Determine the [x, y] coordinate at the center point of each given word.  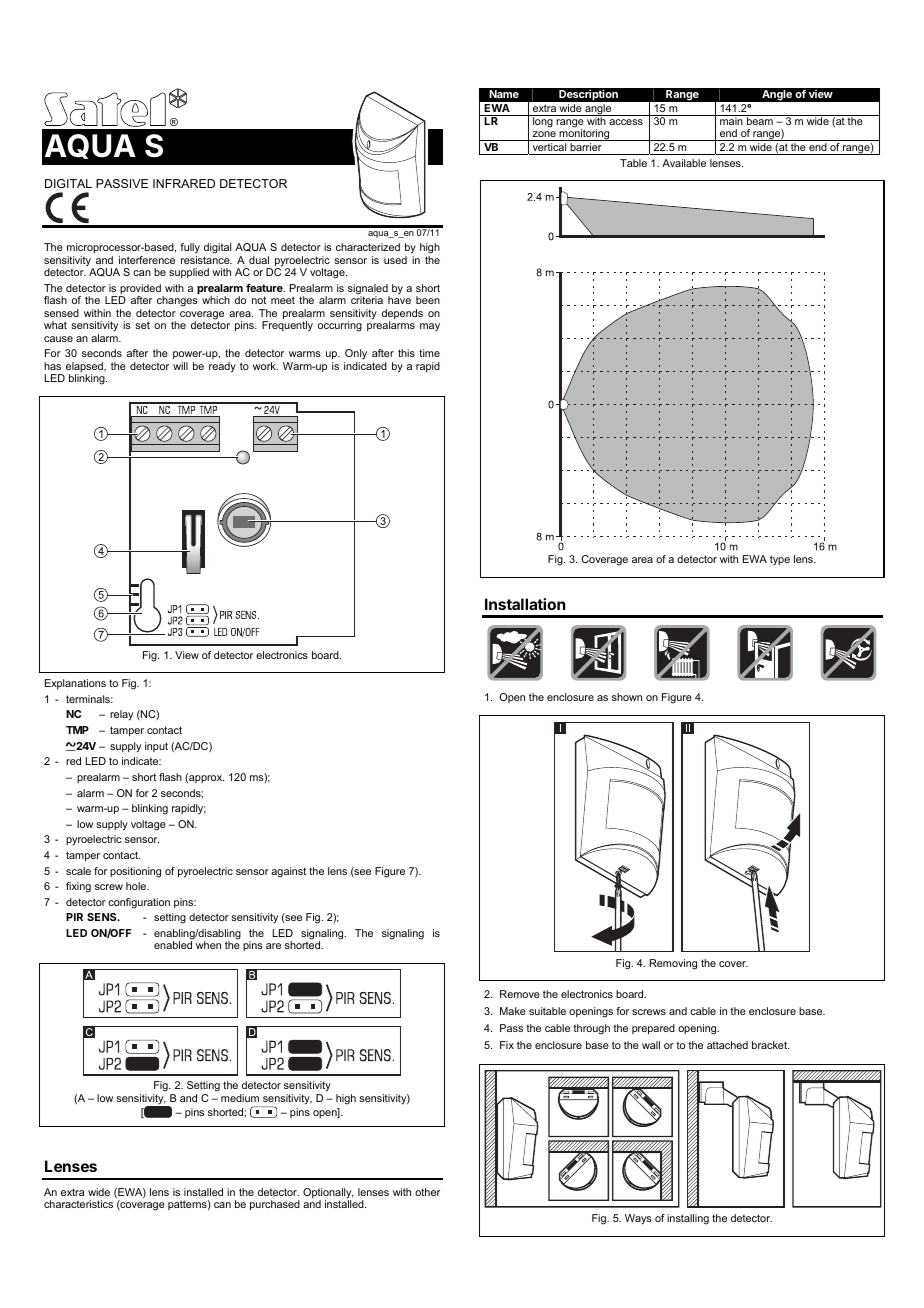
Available [684, 163]
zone [544, 136]
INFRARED [184, 183]
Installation [525, 604]
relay [121, 715]
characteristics [78, 1204]
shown [627, 697]
